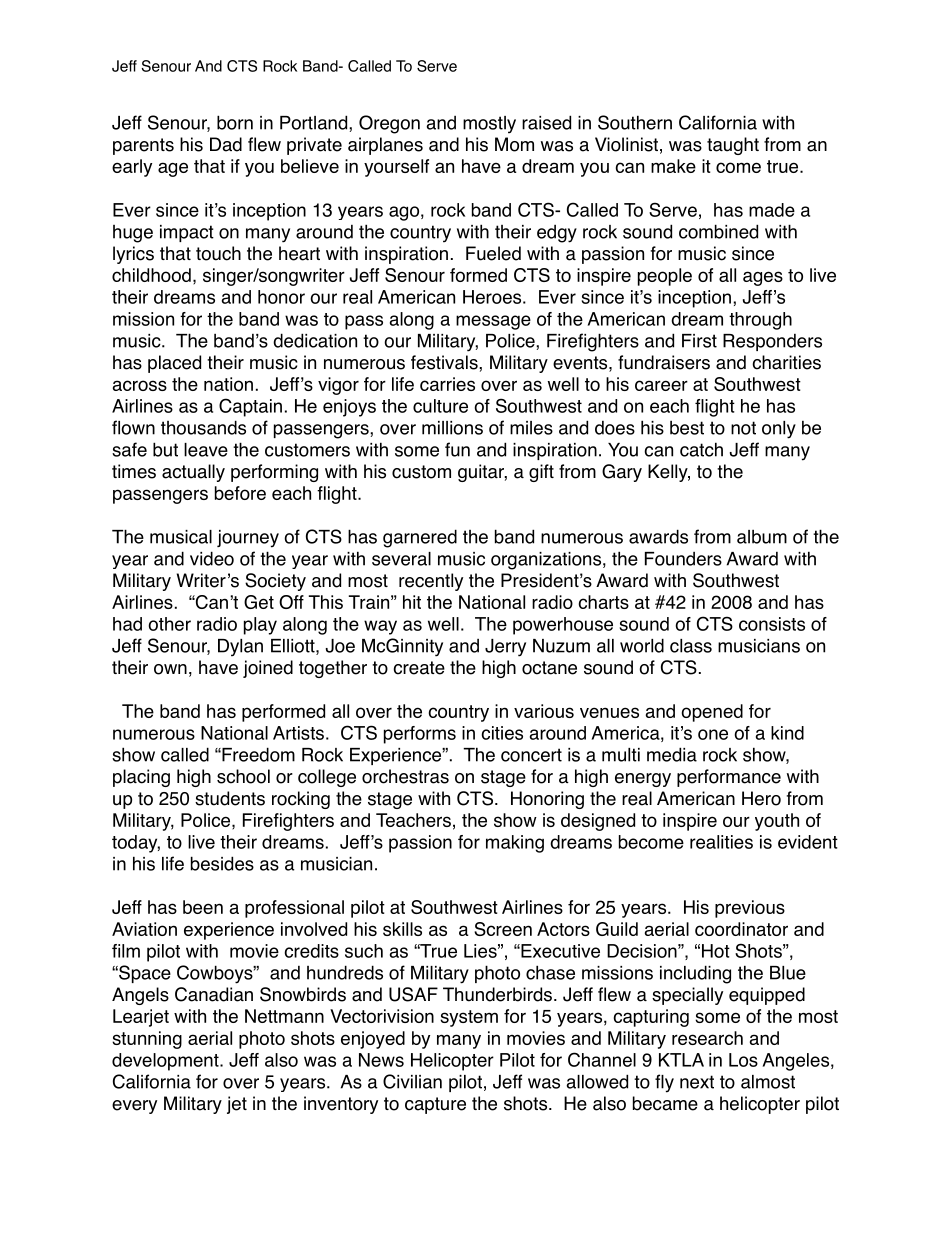 This screenshot has height=1233, width=952. Describe the element at coordinates (447, 384) in the screenshot. I see `carries` at that location.
